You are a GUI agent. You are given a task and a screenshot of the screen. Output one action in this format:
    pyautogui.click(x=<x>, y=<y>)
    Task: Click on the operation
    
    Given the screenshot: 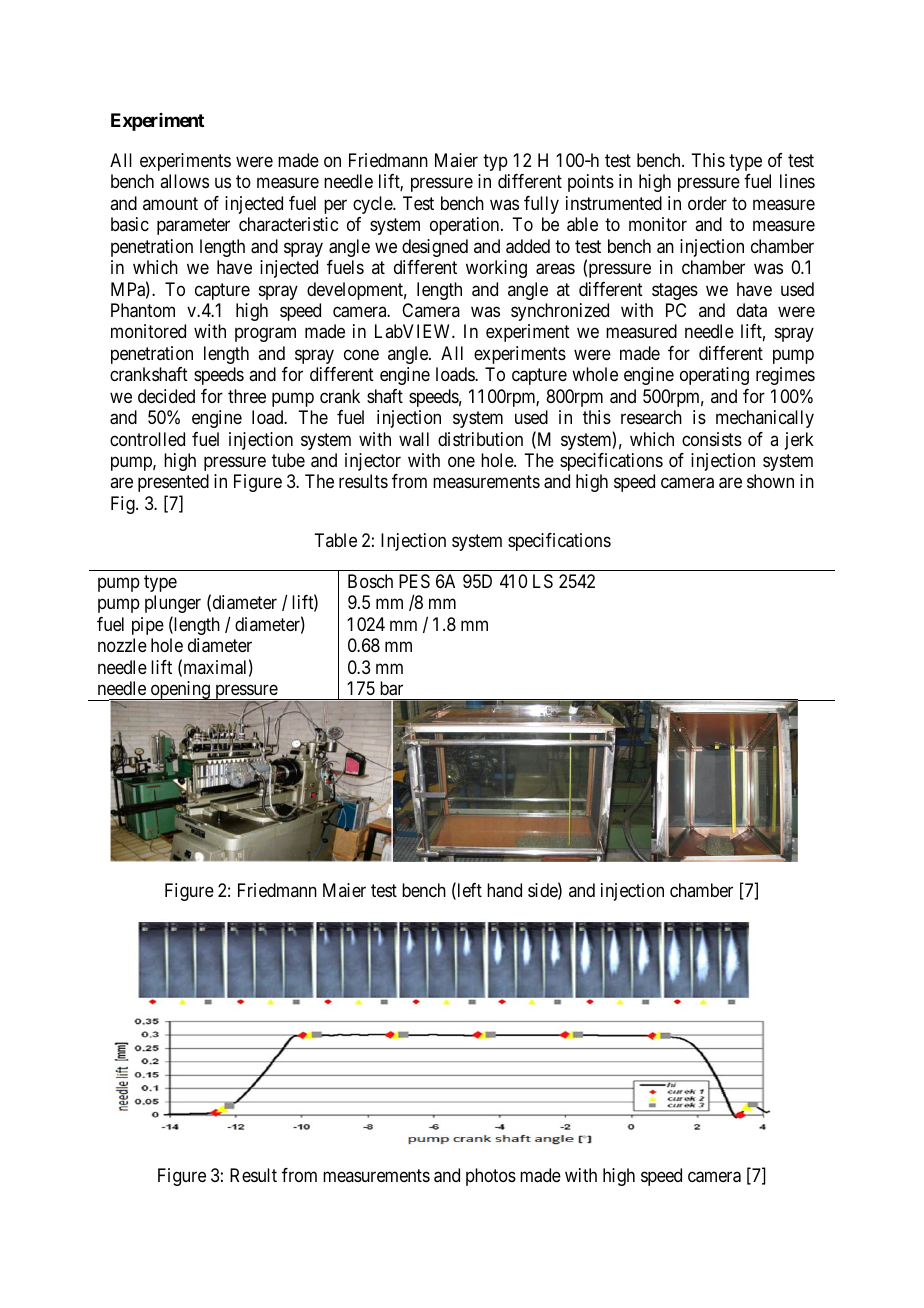 What is the action you would take?
    pyautogui.click(x=466, y=226)
